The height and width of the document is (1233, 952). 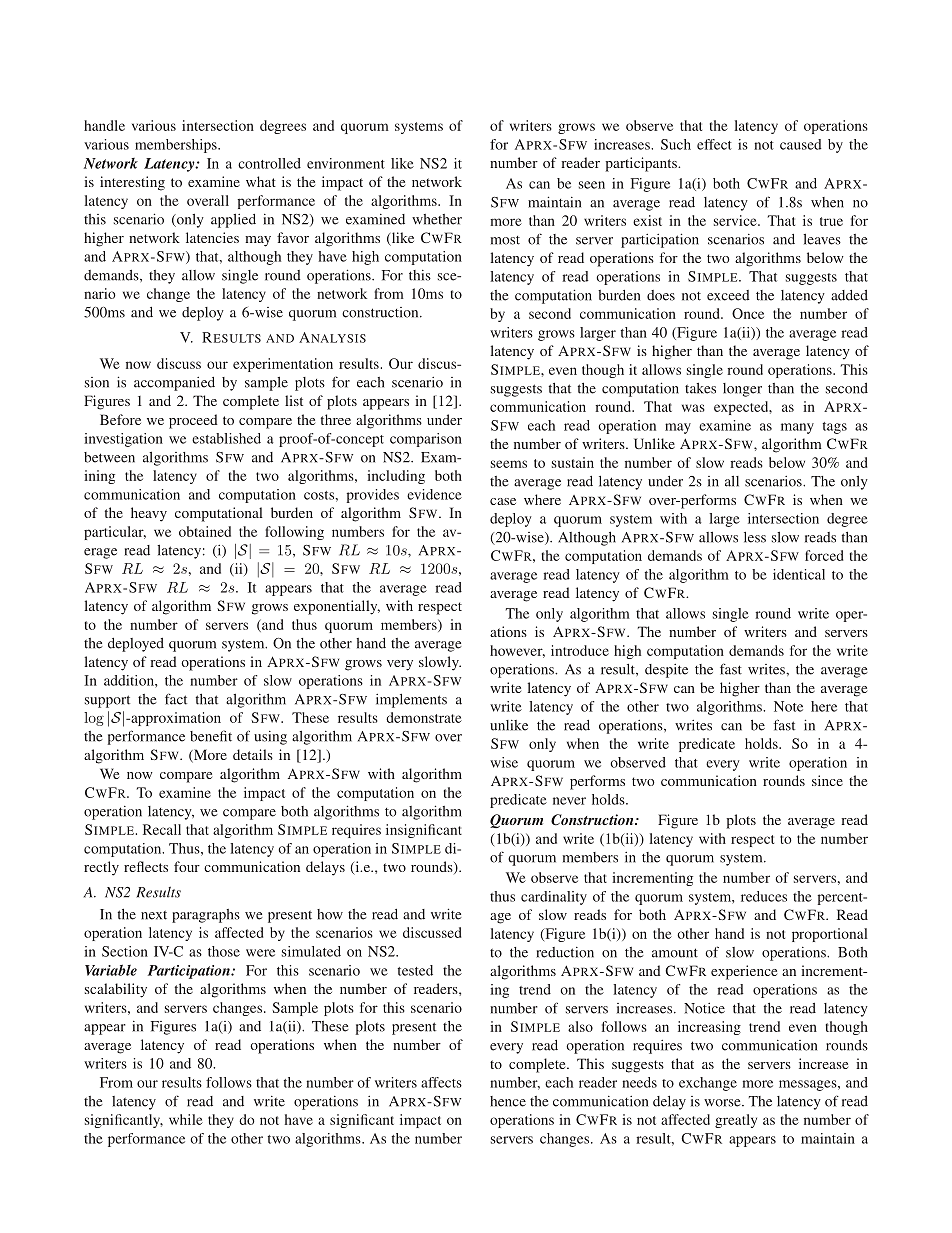 What do you see at coordinates (723, 1103) in the document?
I see `worse` at bounding box center [723, 1103].
